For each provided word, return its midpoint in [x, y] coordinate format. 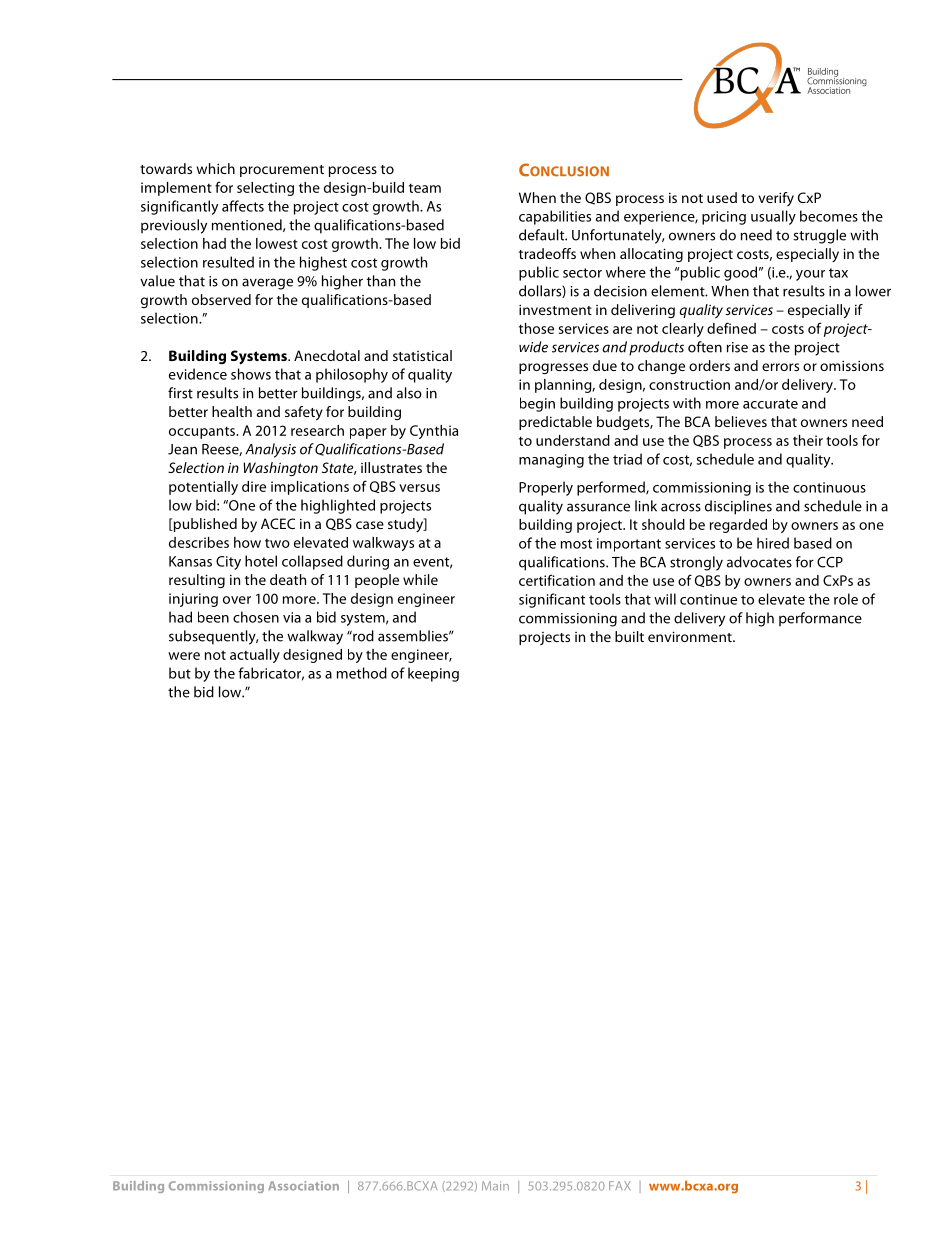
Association [303, 1186]
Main [495, 1186]
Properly [546, 488]
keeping [433, 674]
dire [254, 486]
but [180, 673]
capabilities [555, 217]
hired [773, 543]
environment [691, 636]
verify [776, 199]
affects [243, 206]
